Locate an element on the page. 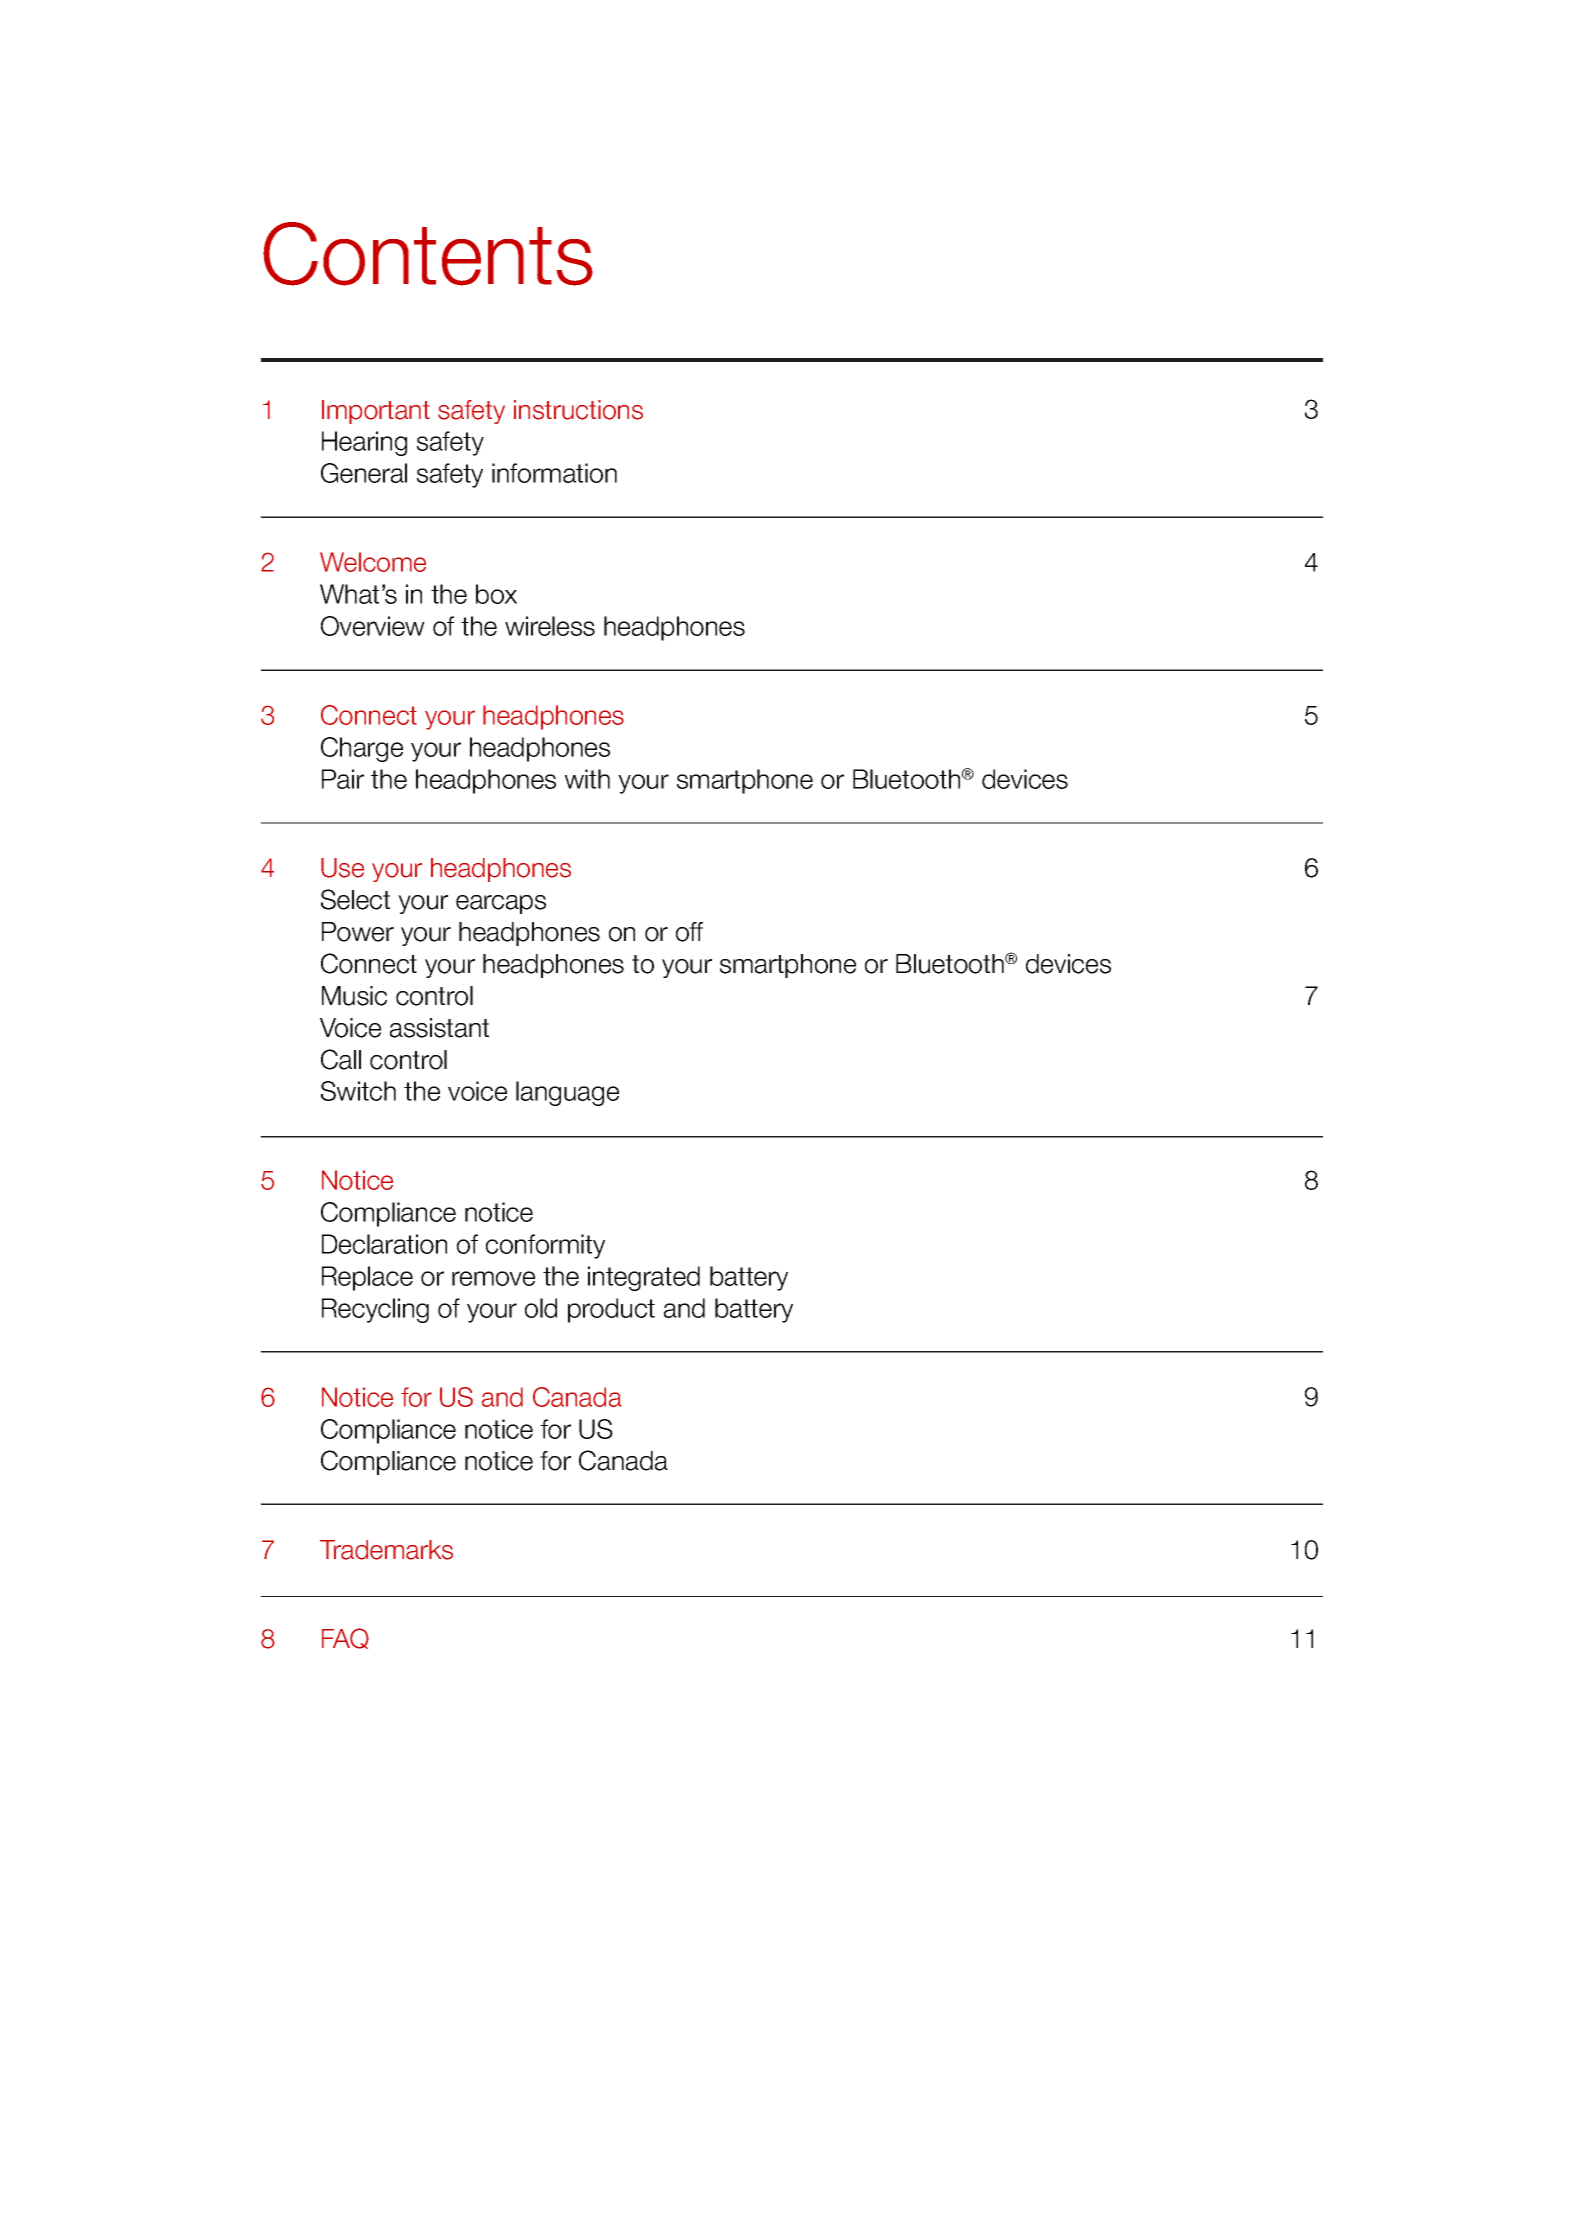  old is located at coordinates (541, 1308).
